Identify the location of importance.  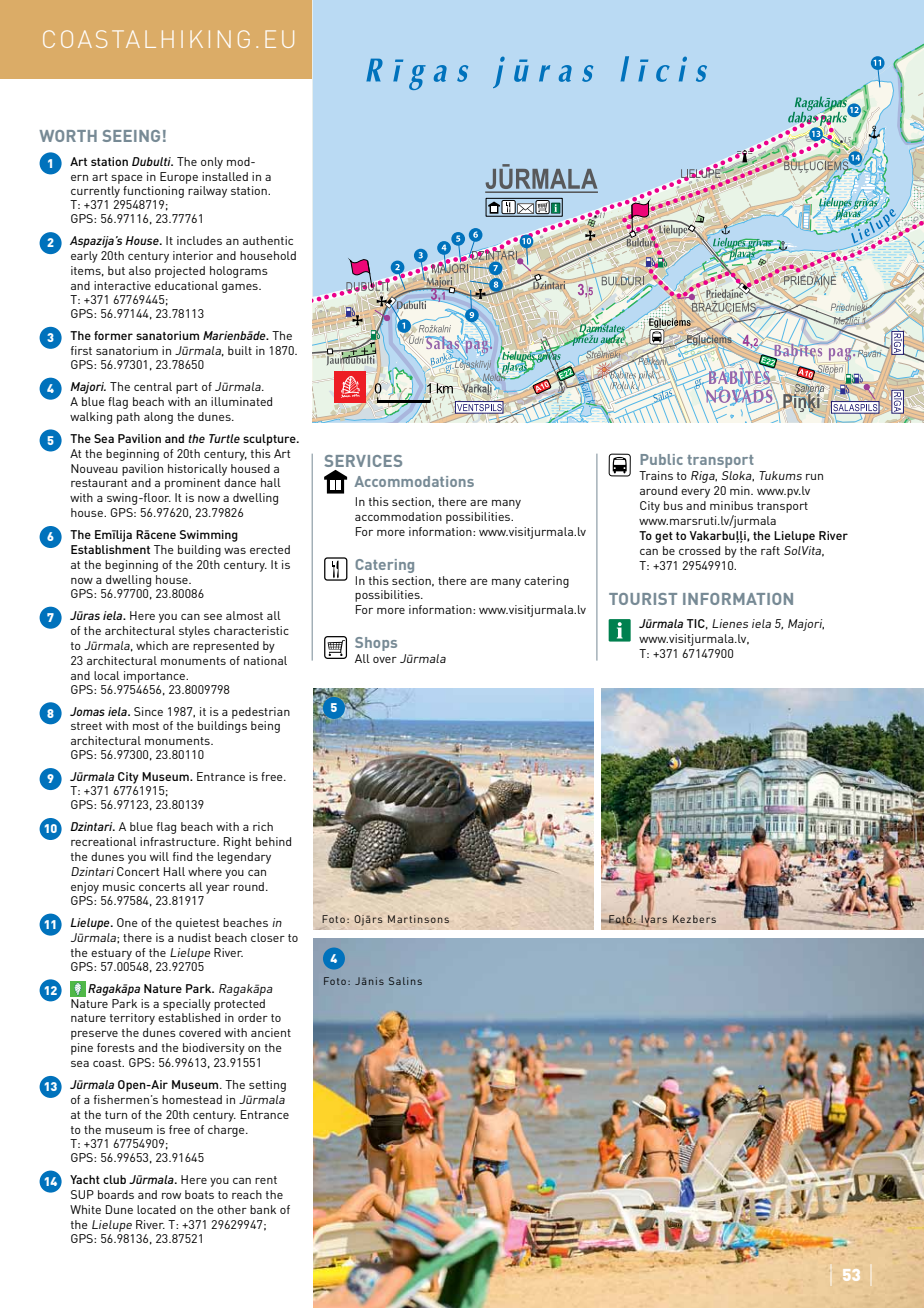
(155, 677).
